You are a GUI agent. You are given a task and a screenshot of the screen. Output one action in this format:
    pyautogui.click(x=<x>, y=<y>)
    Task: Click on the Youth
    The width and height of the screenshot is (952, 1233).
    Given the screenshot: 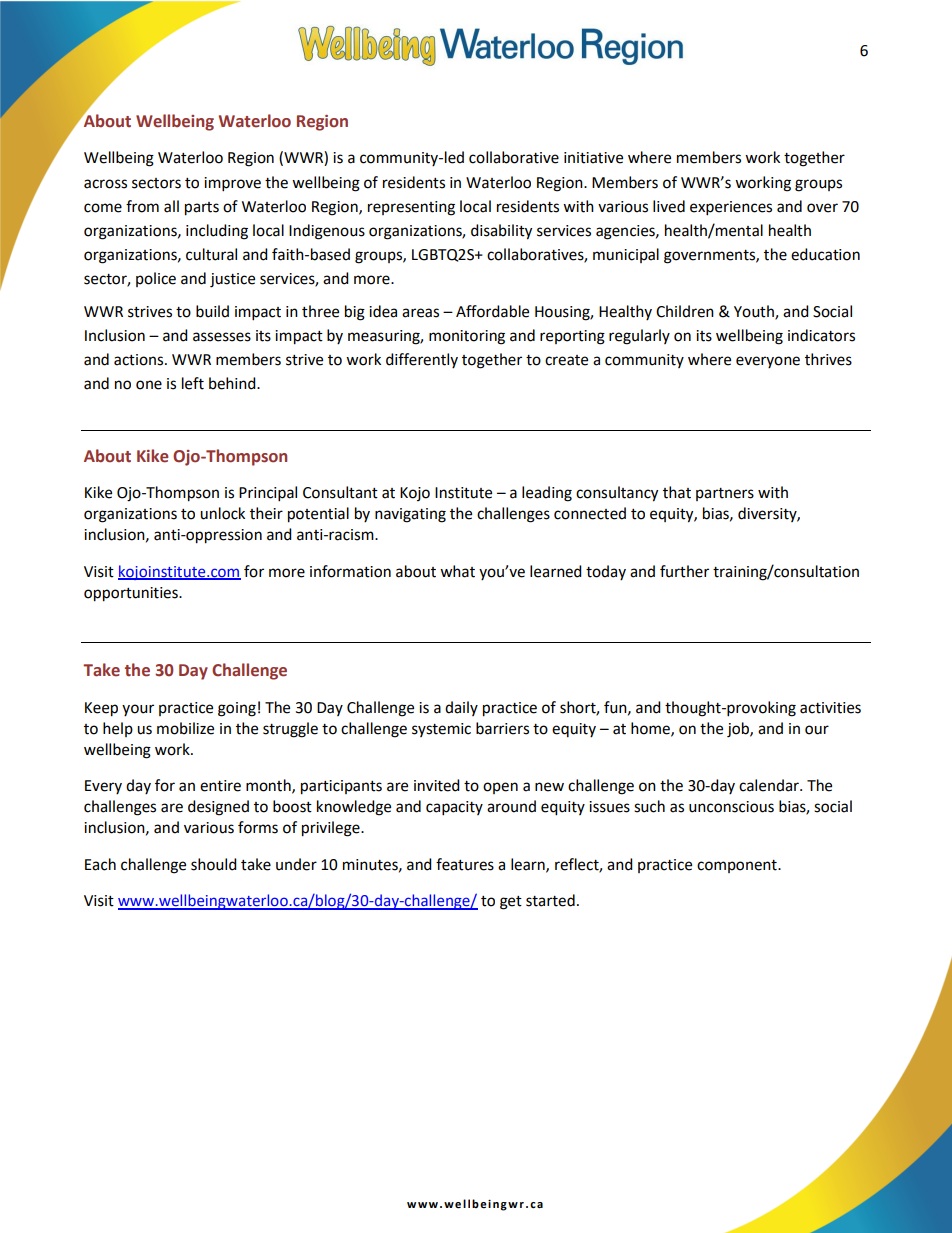 What is the action you would take?
    pyautogui.click(x=755, y=312)
